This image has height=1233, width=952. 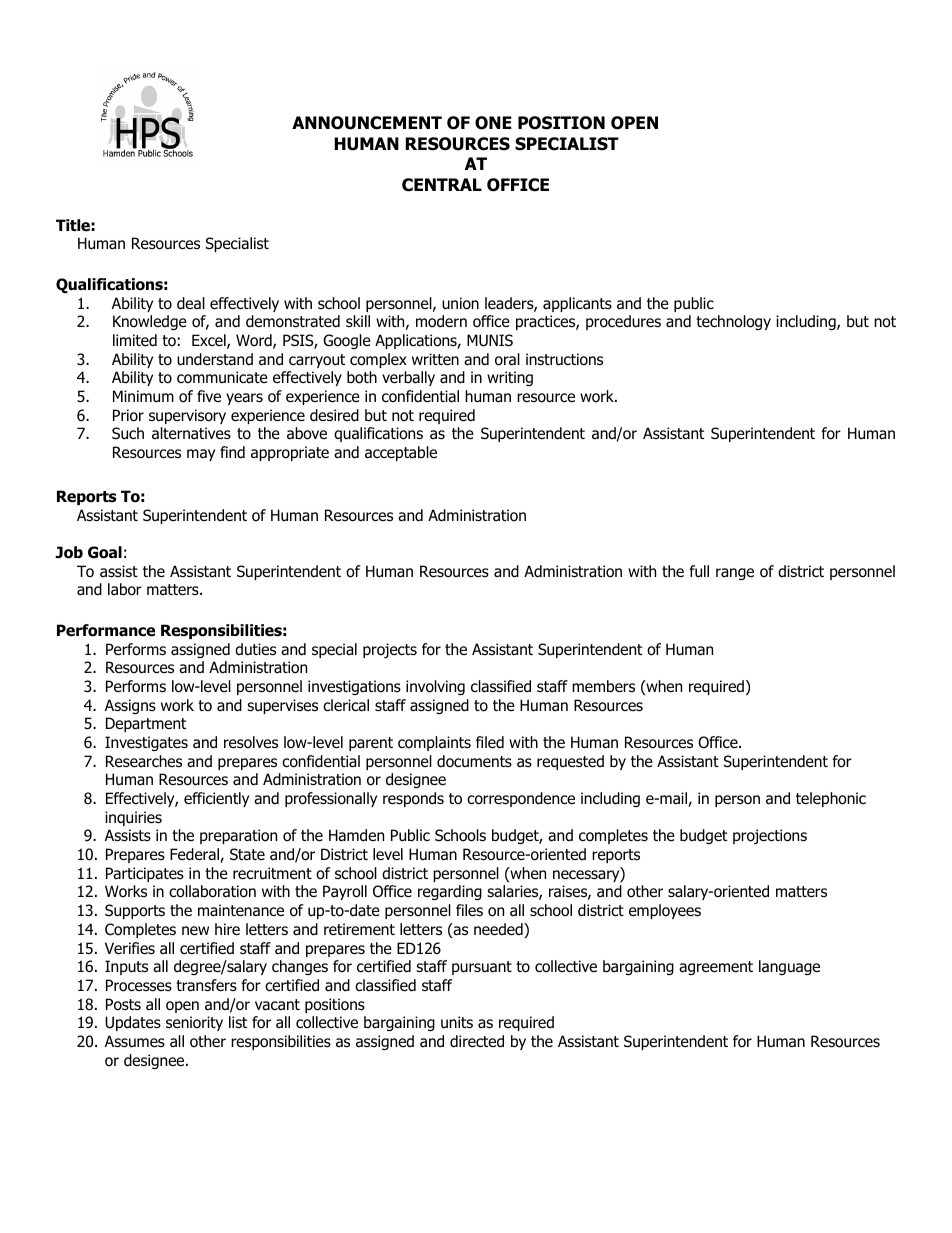 What do you see at coordinates (716, 968) in the image?
I see `agreement` at bounding box center [716, 968].
